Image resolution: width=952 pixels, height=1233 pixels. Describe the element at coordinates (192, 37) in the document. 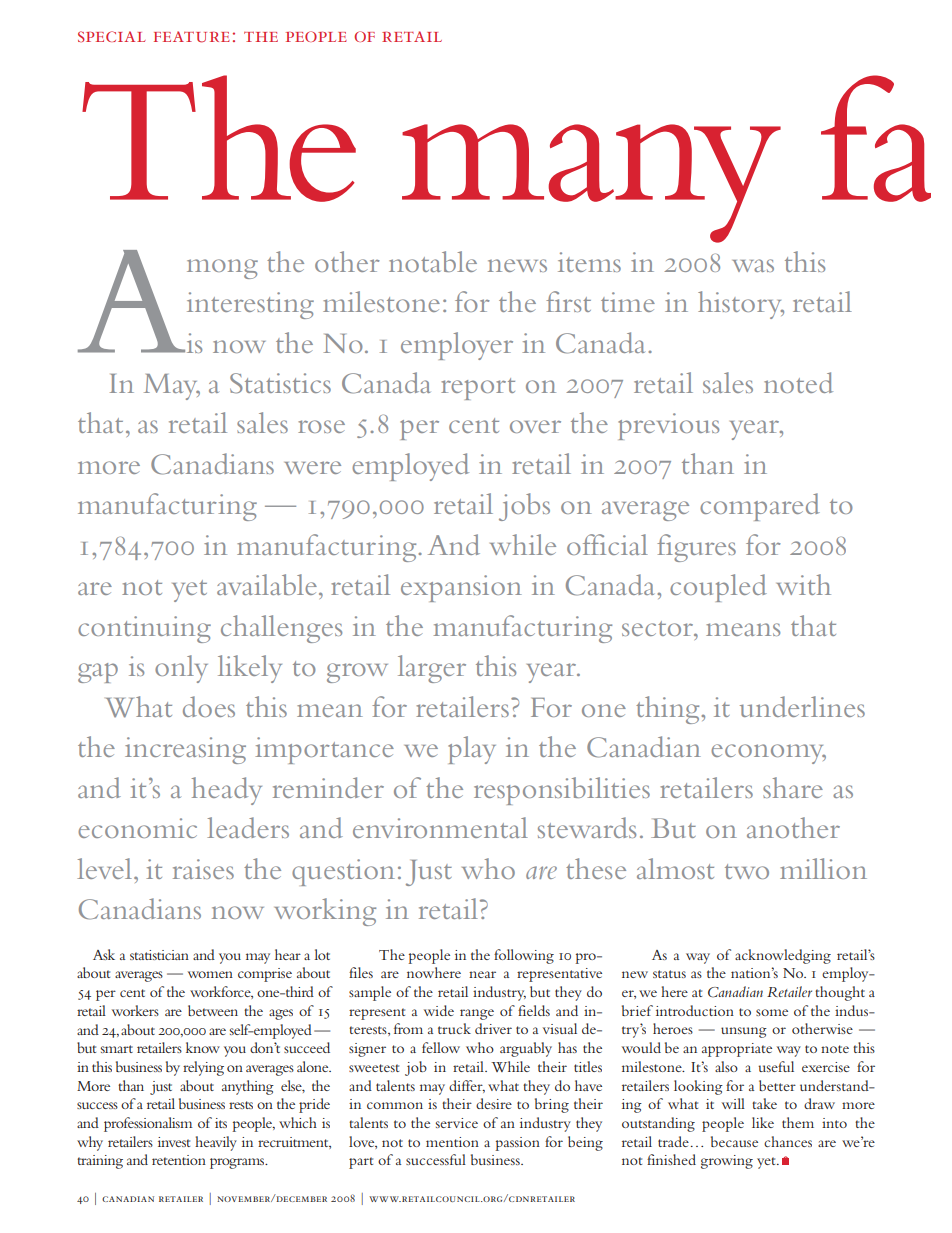

I see `feature` at that location.
